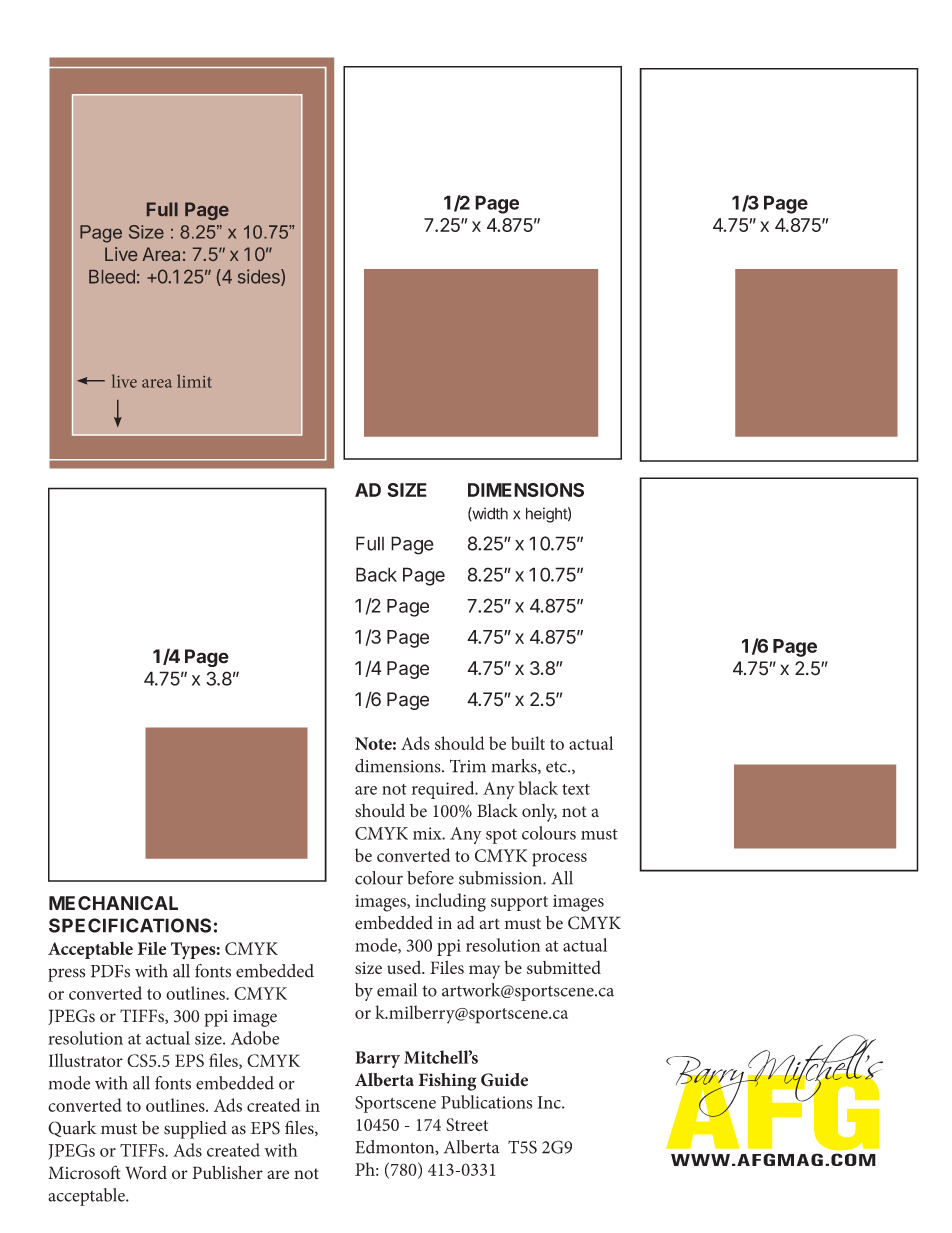  I want to click on Bleed, so click(112, 277).
